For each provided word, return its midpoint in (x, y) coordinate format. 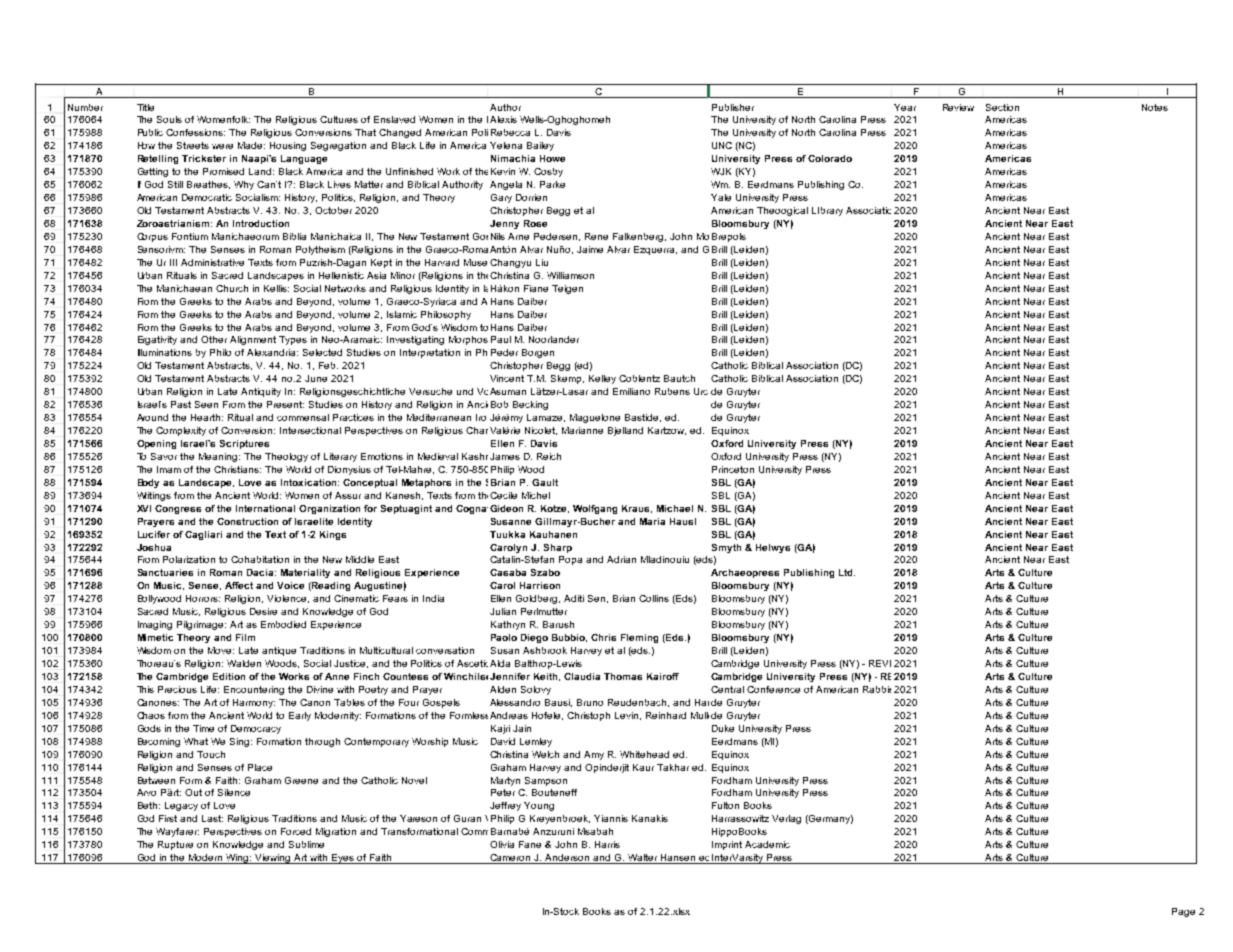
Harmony (254, 703)
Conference (773, 689)
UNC (722, 145)
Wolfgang (595, 509)
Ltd (847, 572)
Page (1183, 912)
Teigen (567, 289)
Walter (643, 859)
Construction (247, 521)
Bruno (590, 702)
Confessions (195, 132)
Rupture (175, 845)
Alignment (253, 340)
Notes (1155, 107)
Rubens (672, 391)
